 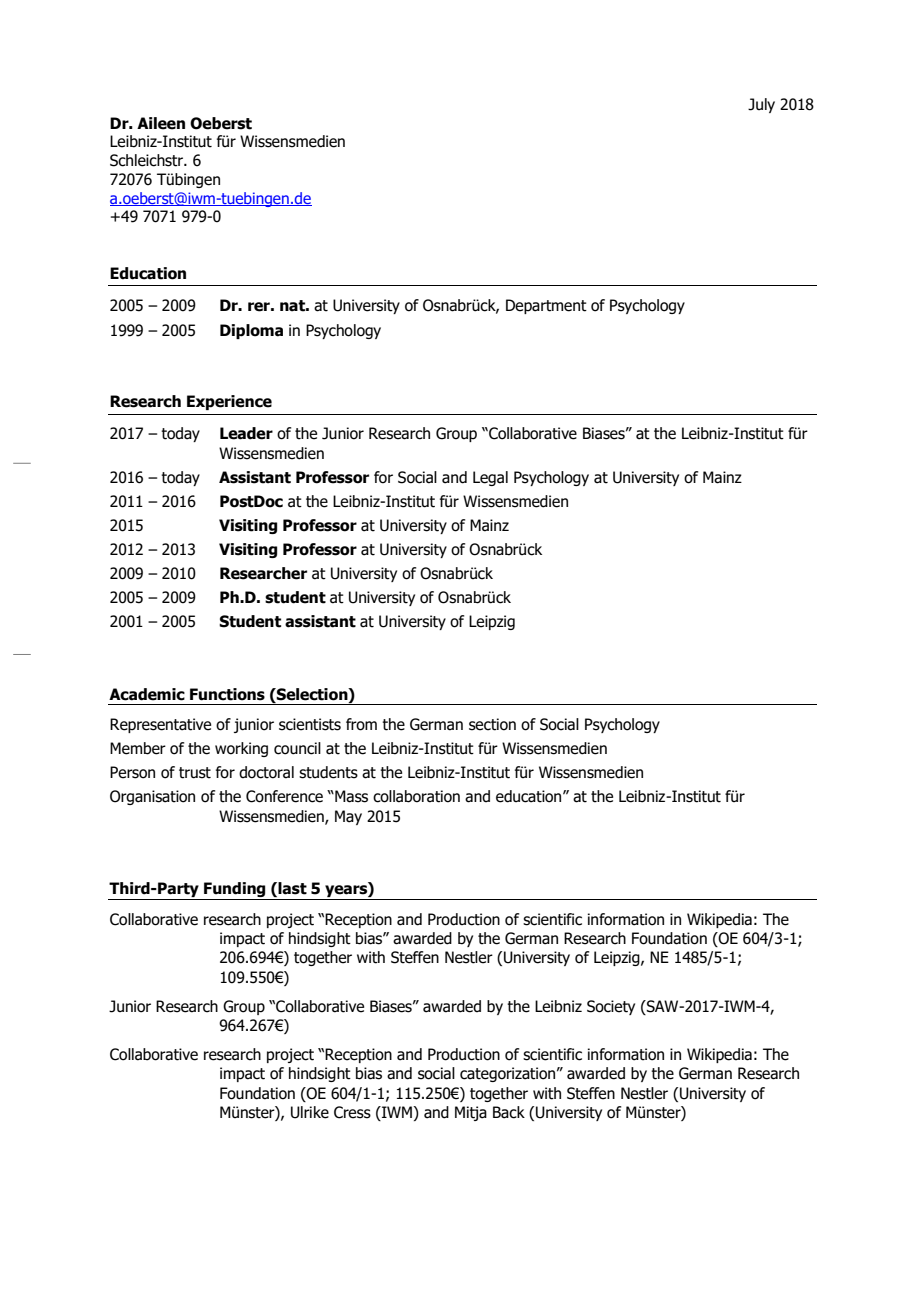 I want to click on Ulrike, so click(x=310, y=1112).
